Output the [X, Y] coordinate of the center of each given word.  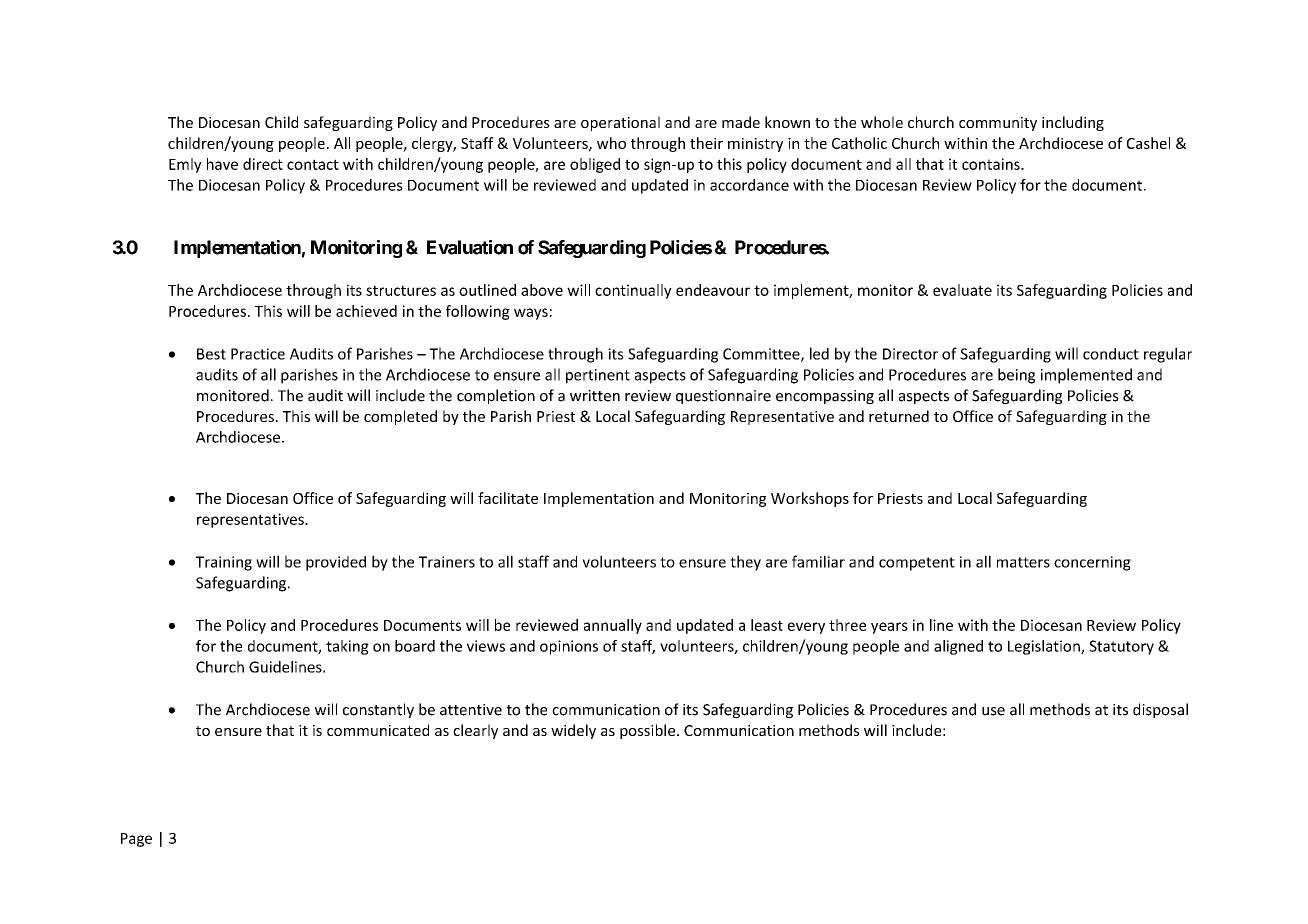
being [1016, 376]
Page [136, 840]
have [222, 164]
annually [613, 626]
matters [1023, 562]
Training [224, 563]
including [1073, 123]
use [993, 711]
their [706, 143]
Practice [258, 354]
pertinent [598, 376]
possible [649, 731]
